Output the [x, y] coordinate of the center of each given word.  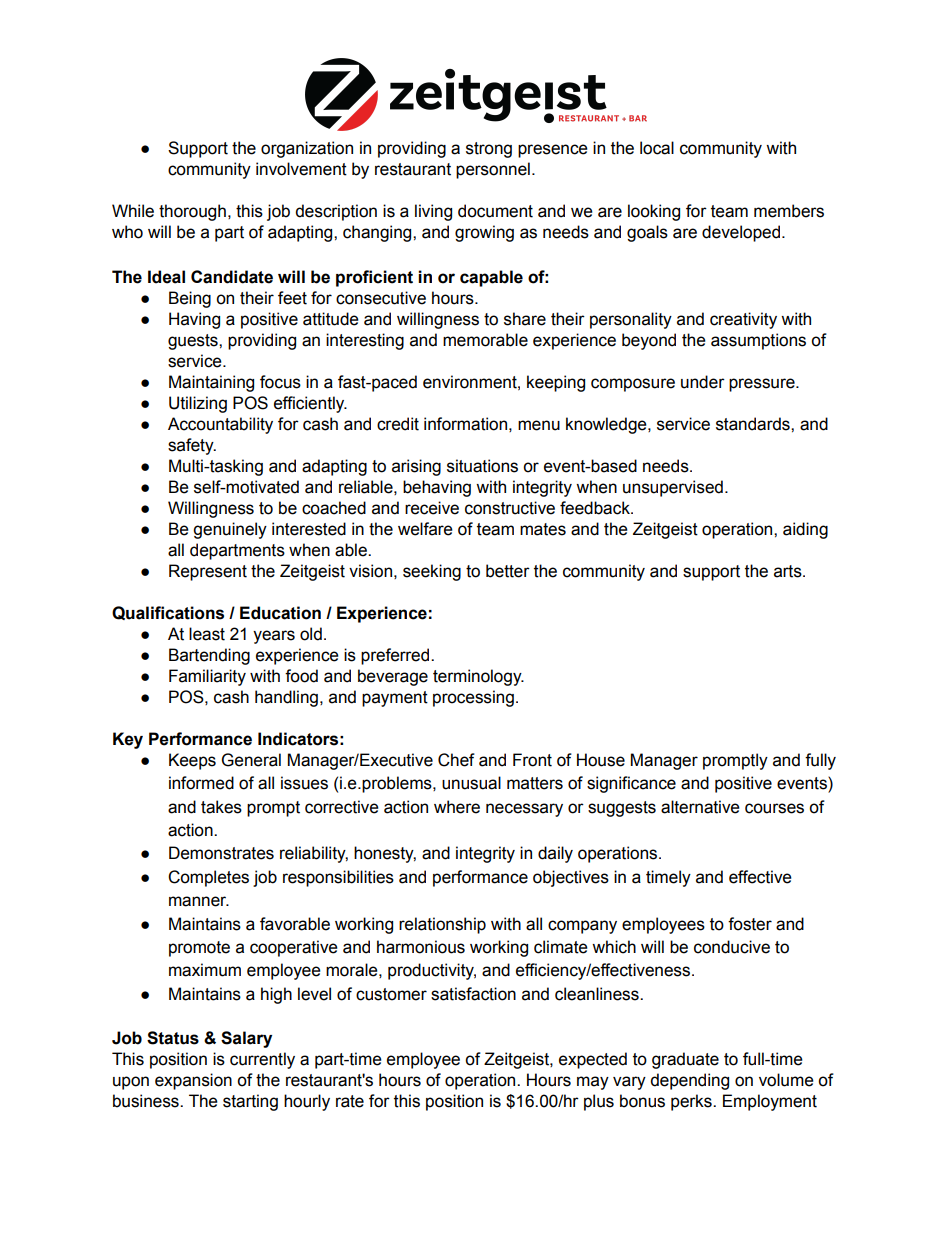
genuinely [230, 530]
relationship [442, 925]
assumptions [758, 341]
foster [750, 924]
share [525, 319]
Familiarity [207, 677]
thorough [192, 212]
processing [473, 698]
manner [199, 901]
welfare [425, 529]
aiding [805, 530]
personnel [493, 170]
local [657, 148]
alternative [700, 807]
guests [194, 342]
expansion [193, 1081]
